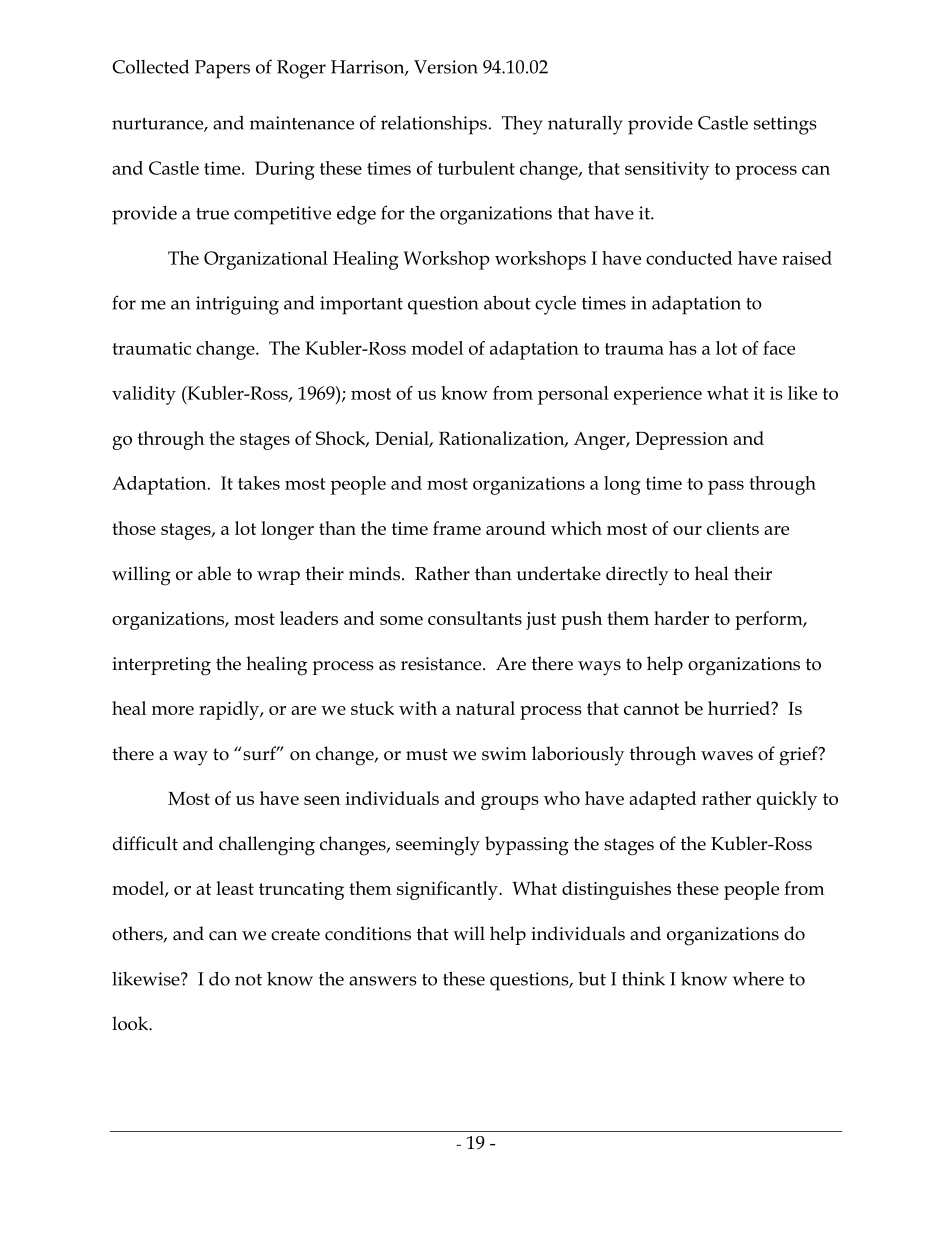 The height and width of the screenshot is (1233, 952). What do you see at coordinates (457, 528) in the screenshot?
I see `frame` at bounding box center [457, 528].
